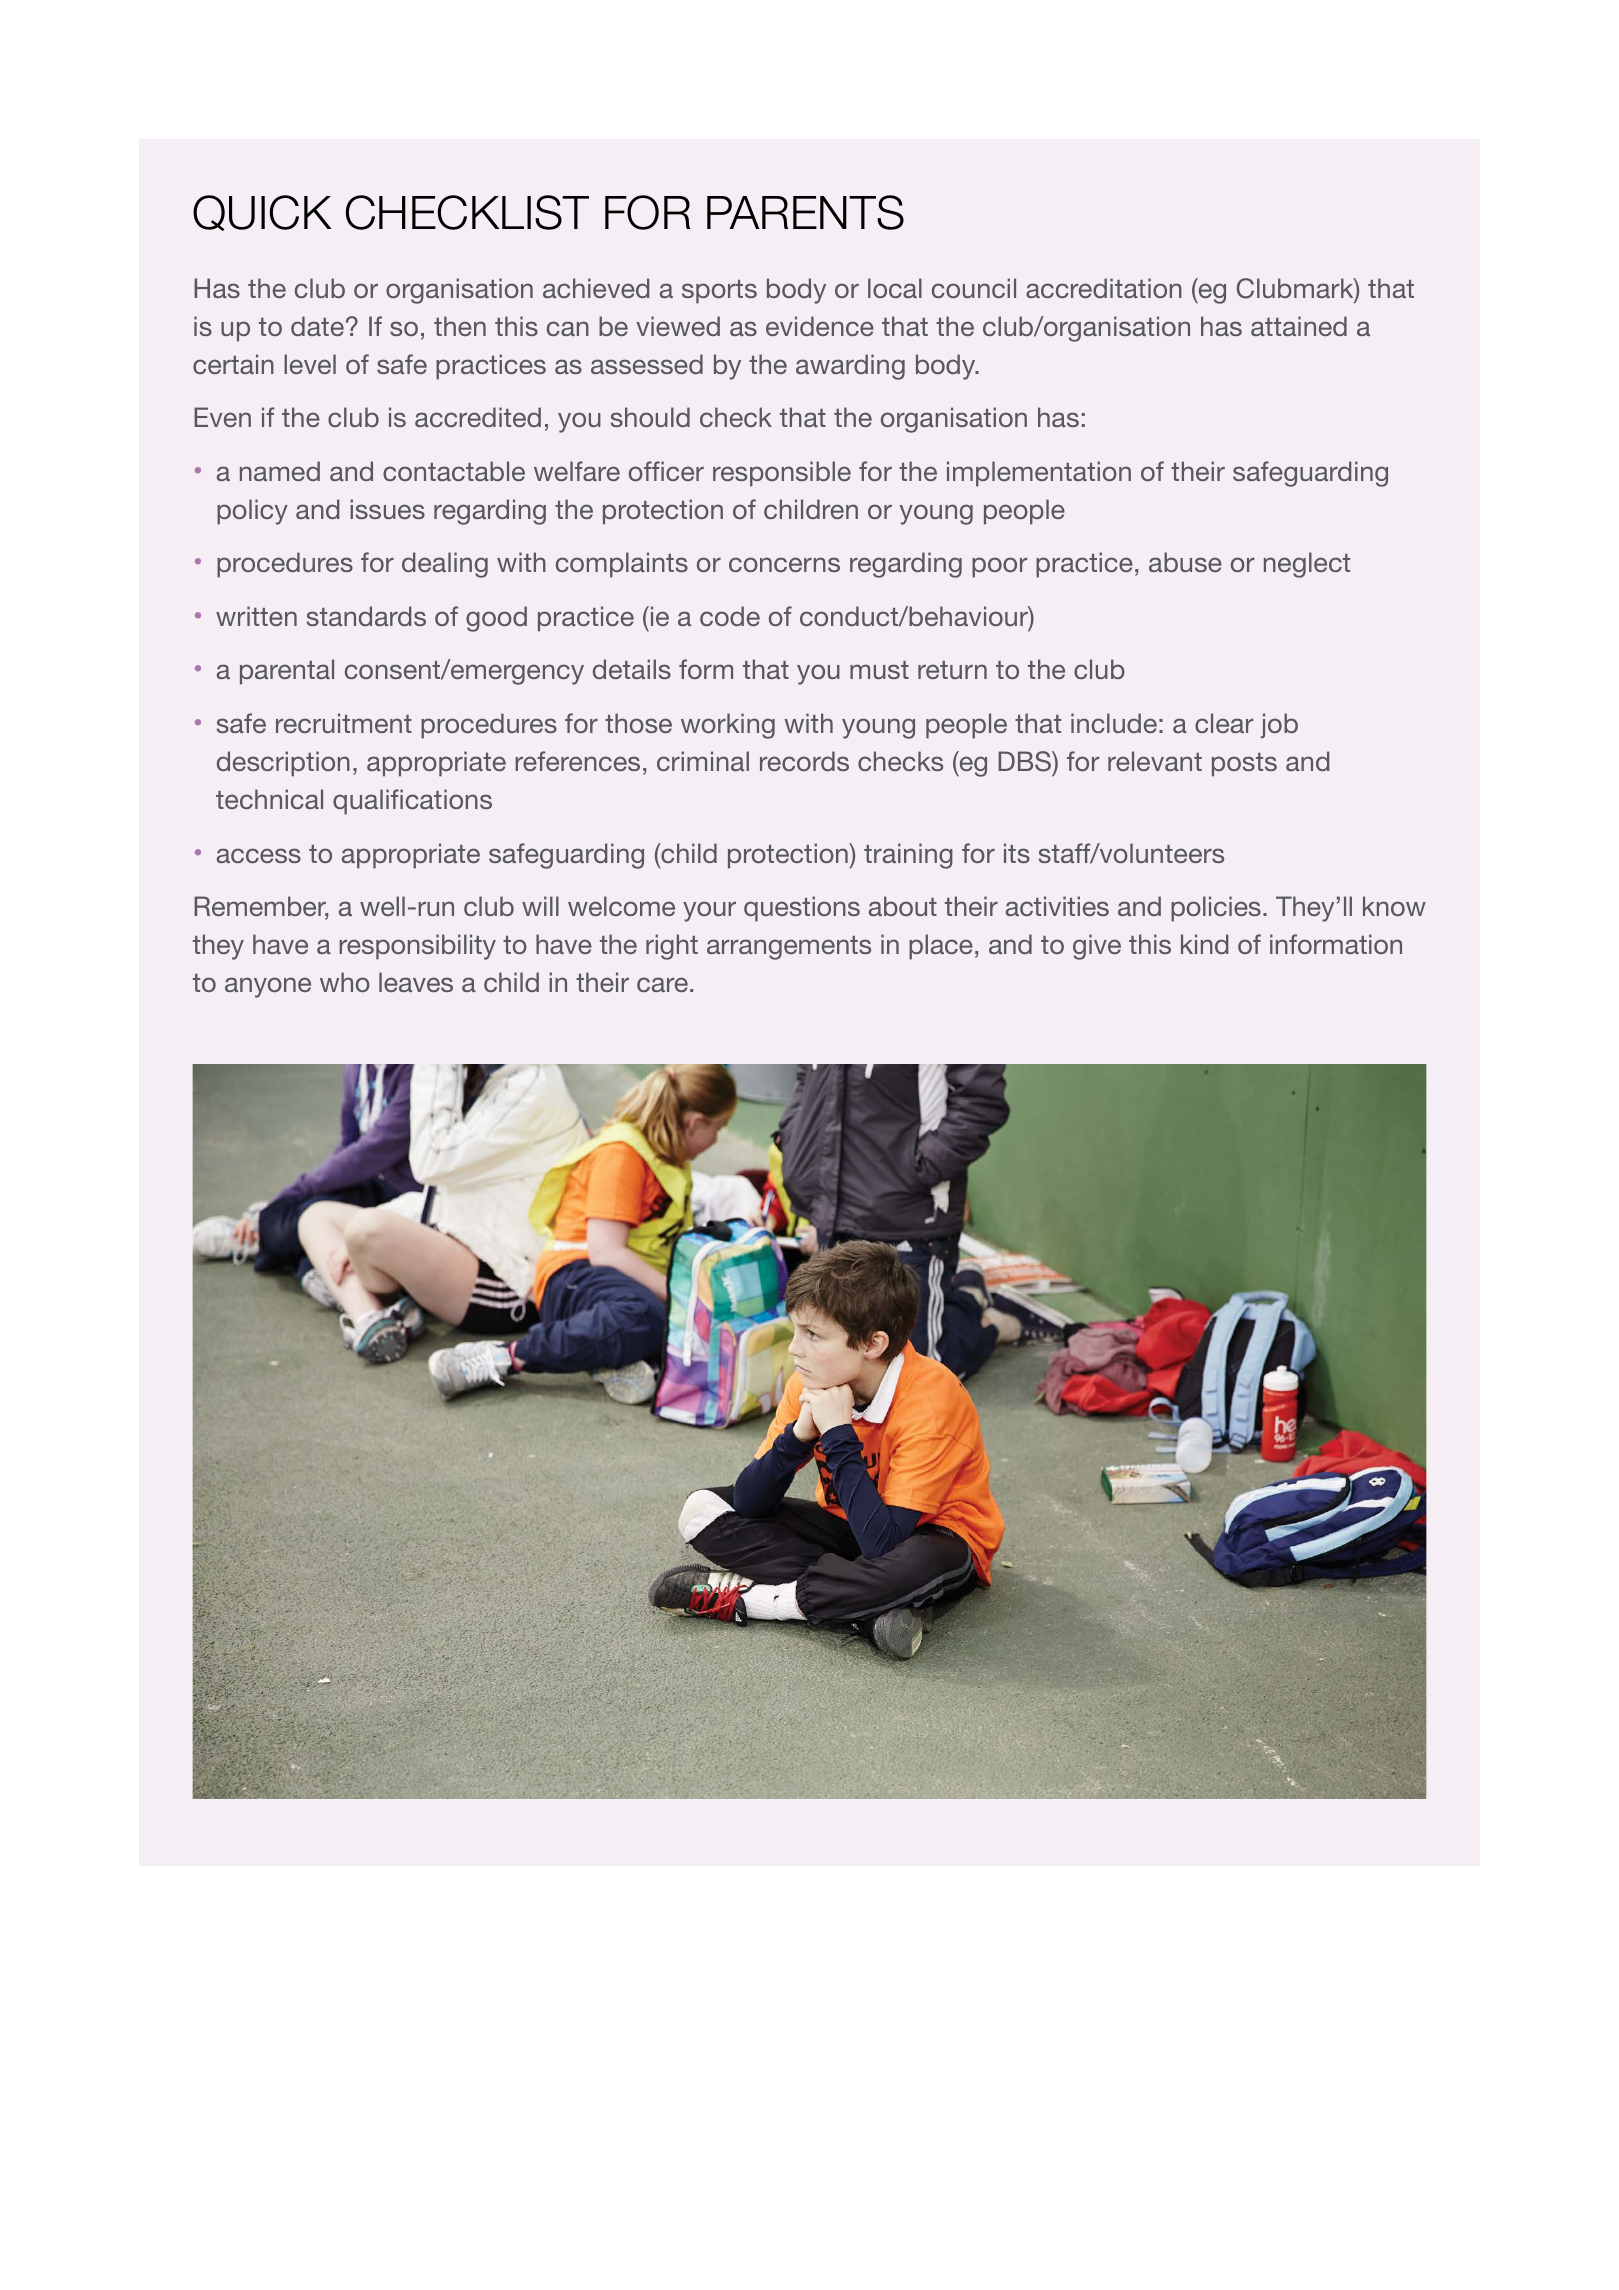  What do you see at coordinates (730, 616) in the screenshot?
I see `code` at bounding box center [730, 616].
